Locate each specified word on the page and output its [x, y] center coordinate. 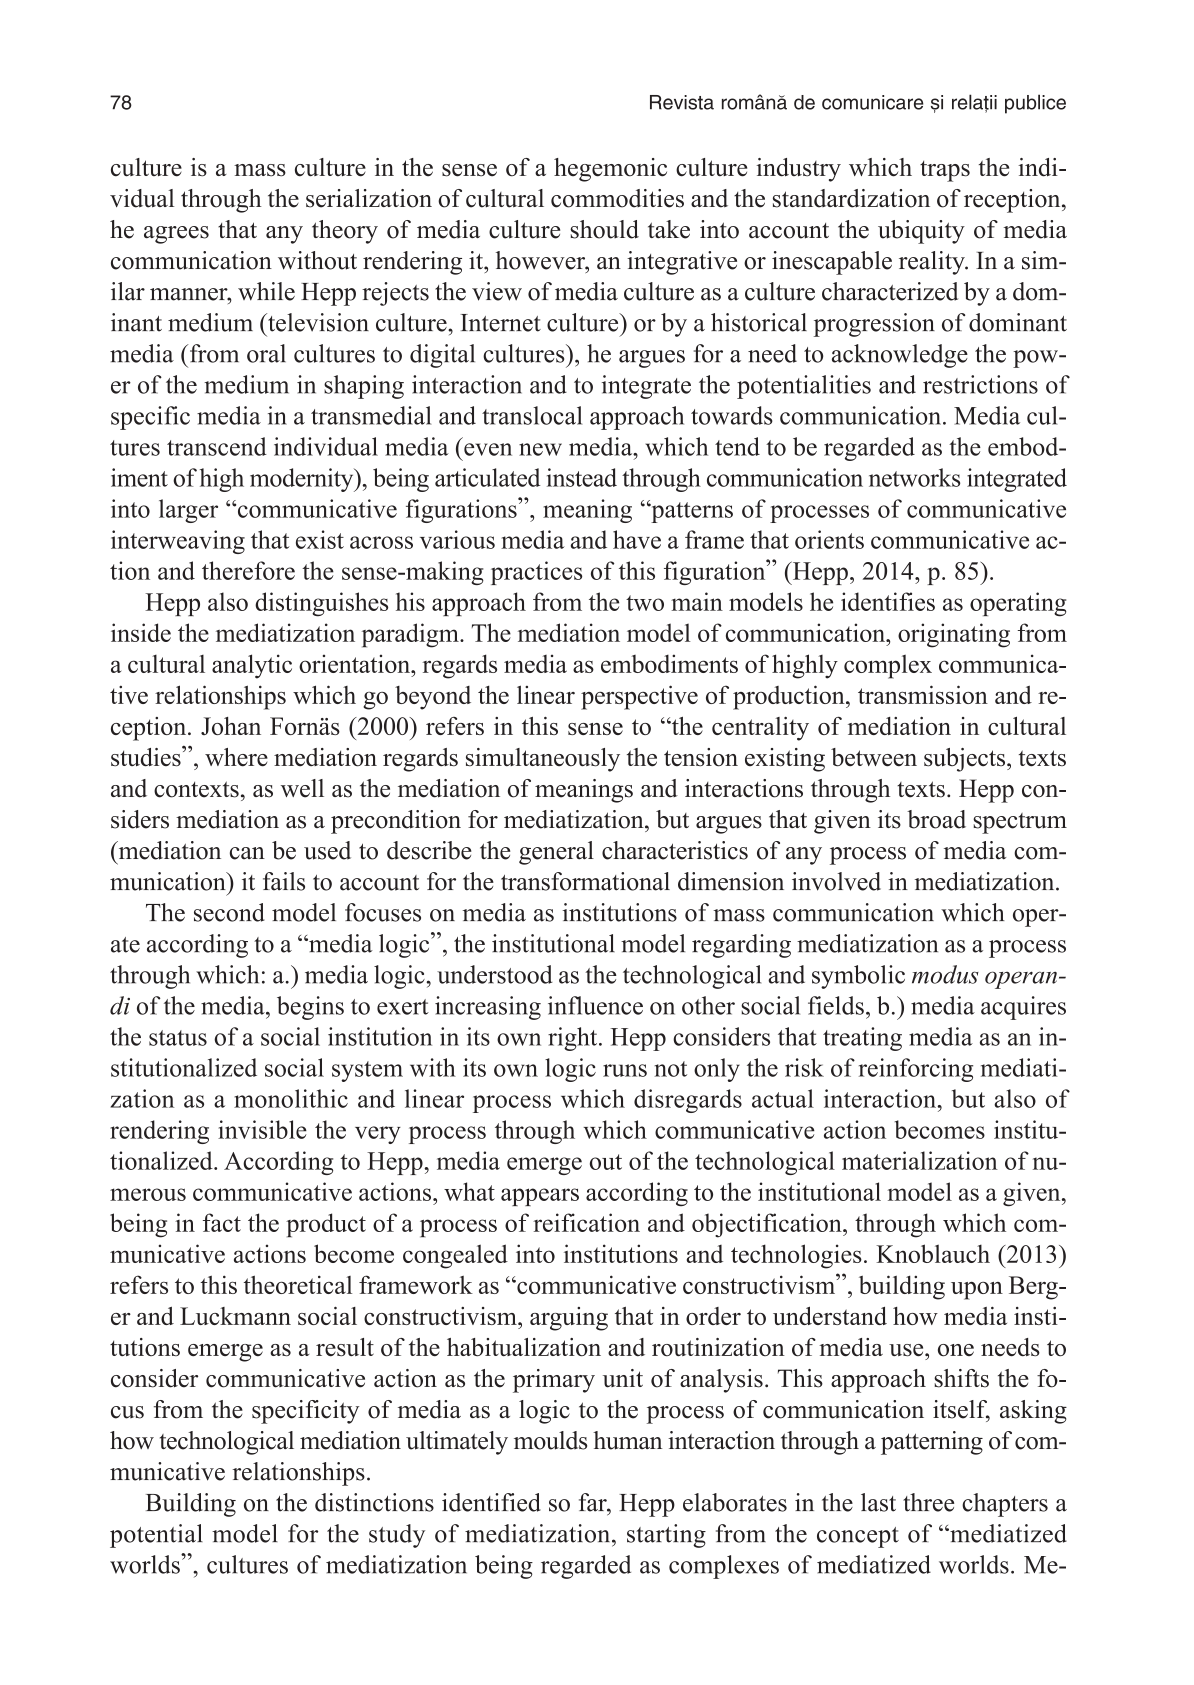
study [397, 1536]
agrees [176, 235]
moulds [550, 1440]
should [604, 229]
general [556, 853]
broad [936, 819]
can [247, 853]
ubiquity [921, 232]
